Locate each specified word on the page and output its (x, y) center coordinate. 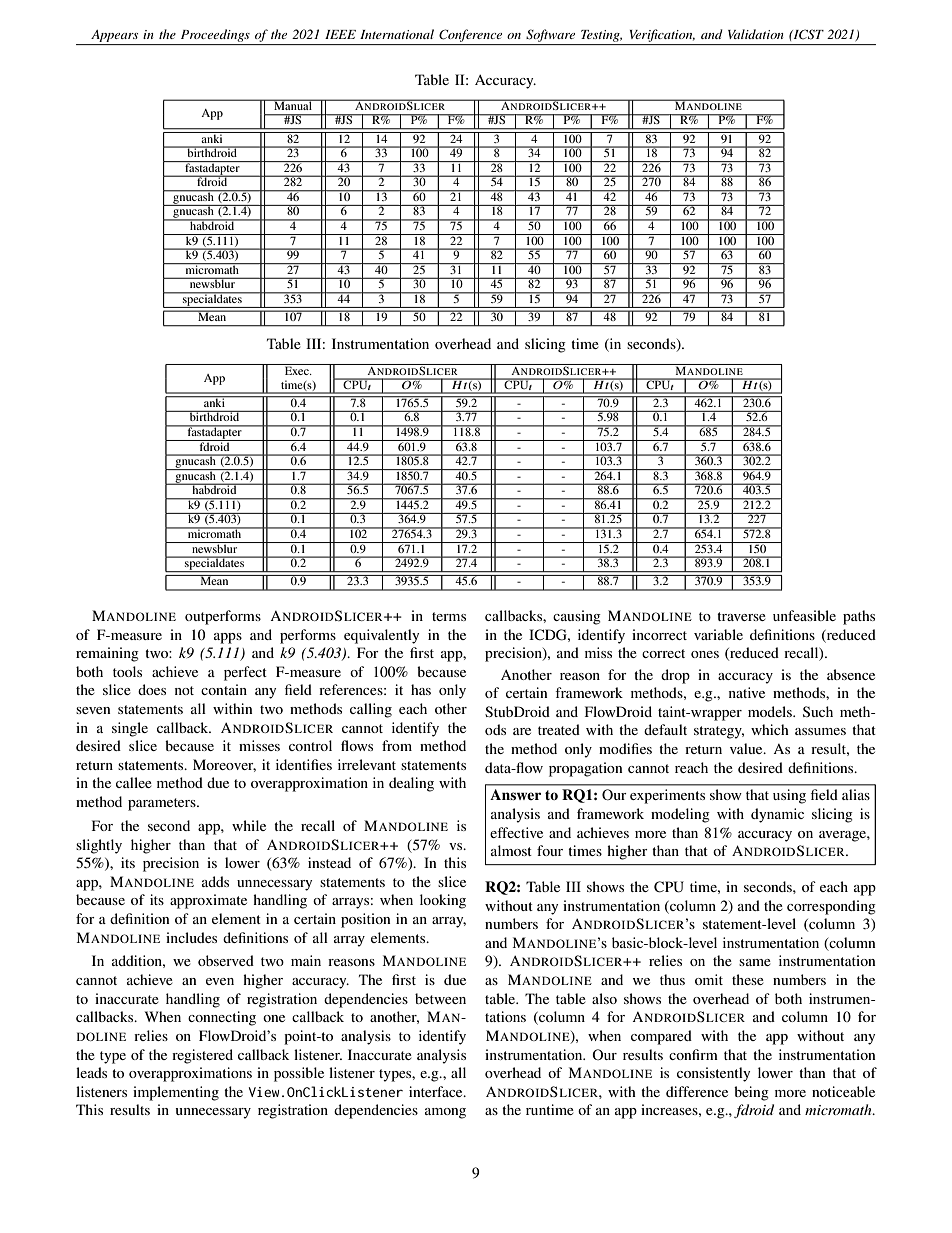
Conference (470, 35)
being (751, 1093)
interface (437, 1091)
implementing (176, 1093)
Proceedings (215, 35)
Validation (756, 34)
